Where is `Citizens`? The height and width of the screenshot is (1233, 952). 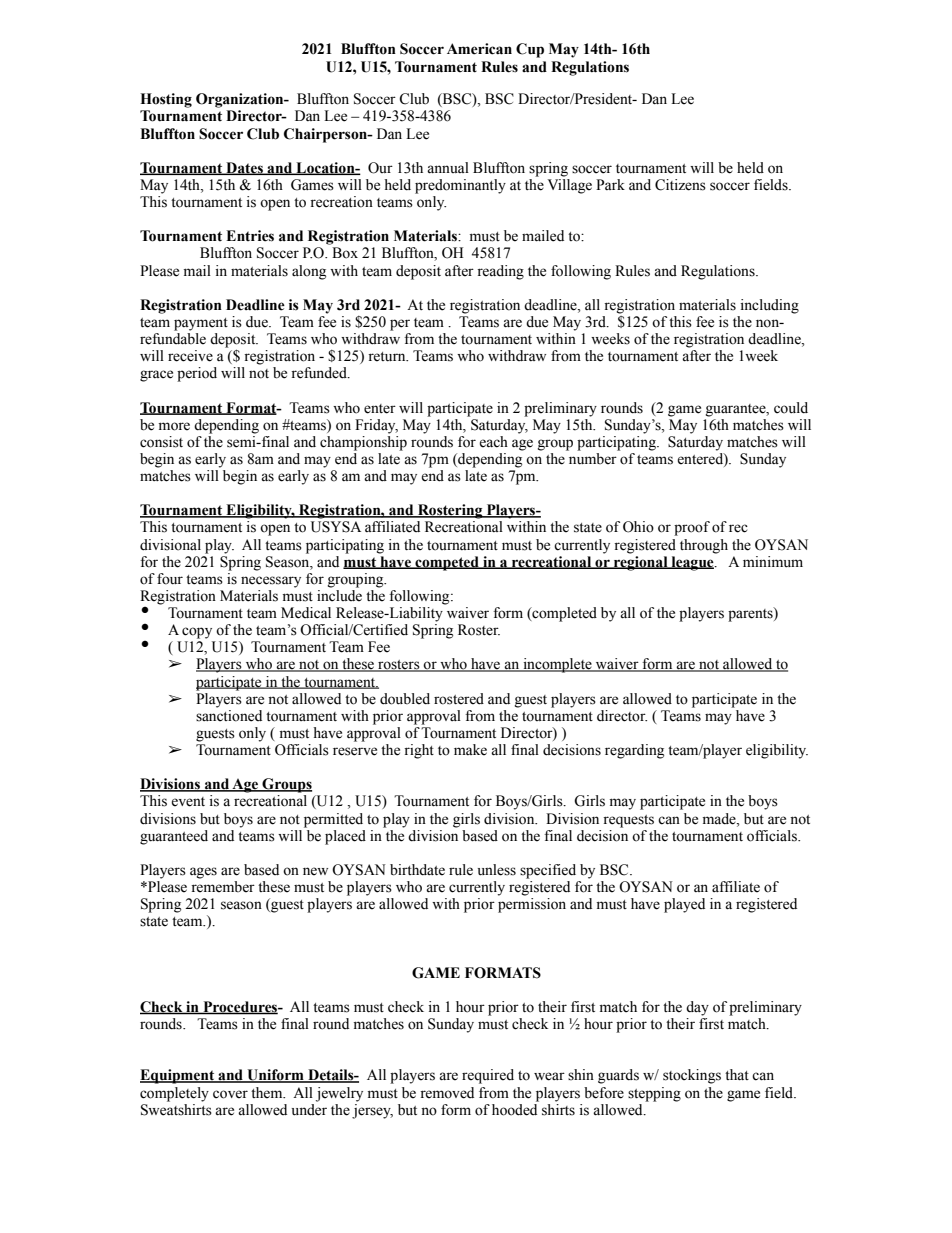 Citizens is located at coordinates (680, 185).
